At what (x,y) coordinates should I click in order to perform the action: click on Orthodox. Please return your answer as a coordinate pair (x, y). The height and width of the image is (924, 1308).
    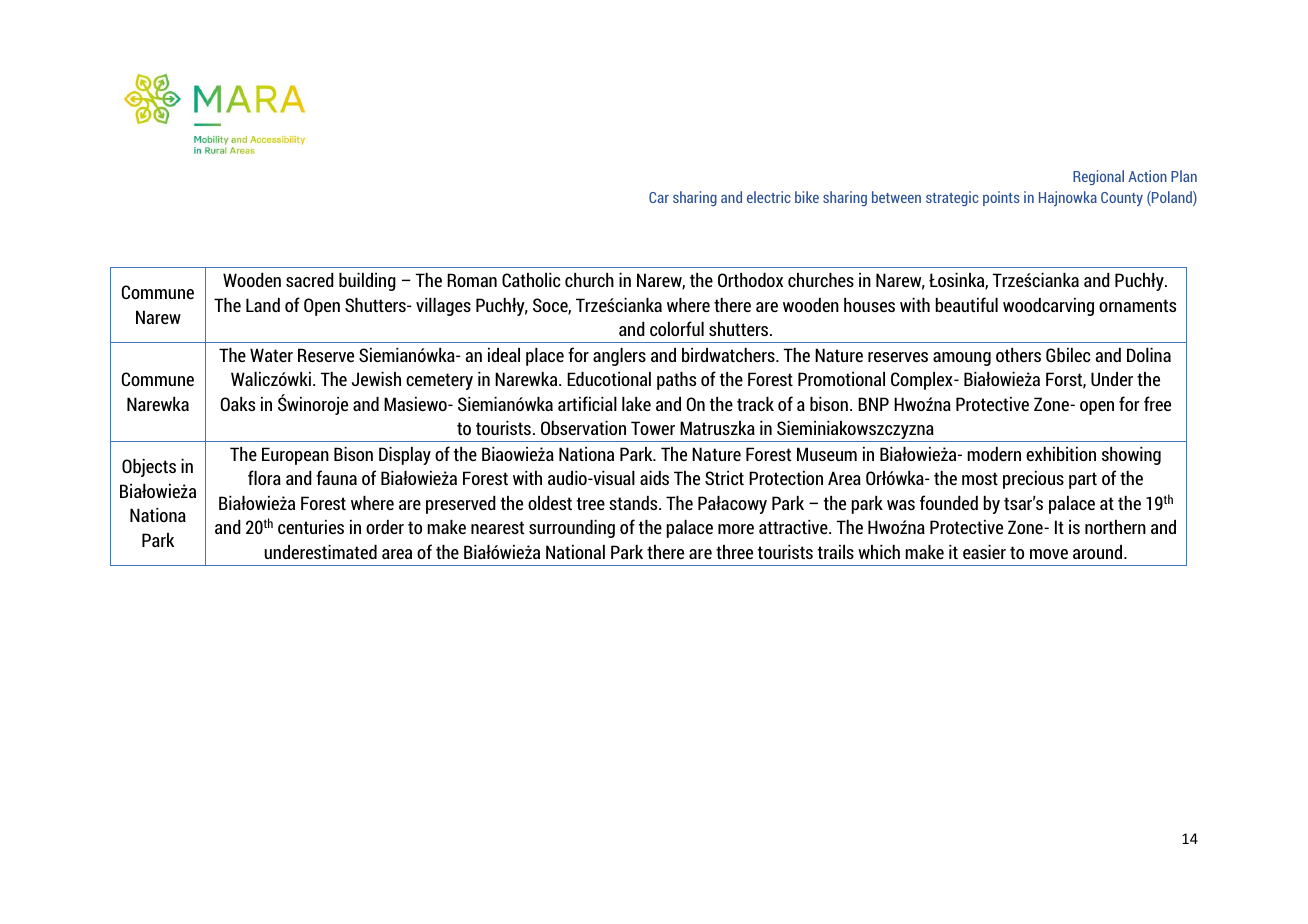
    Looking at the image, I should click on (750, 280).
